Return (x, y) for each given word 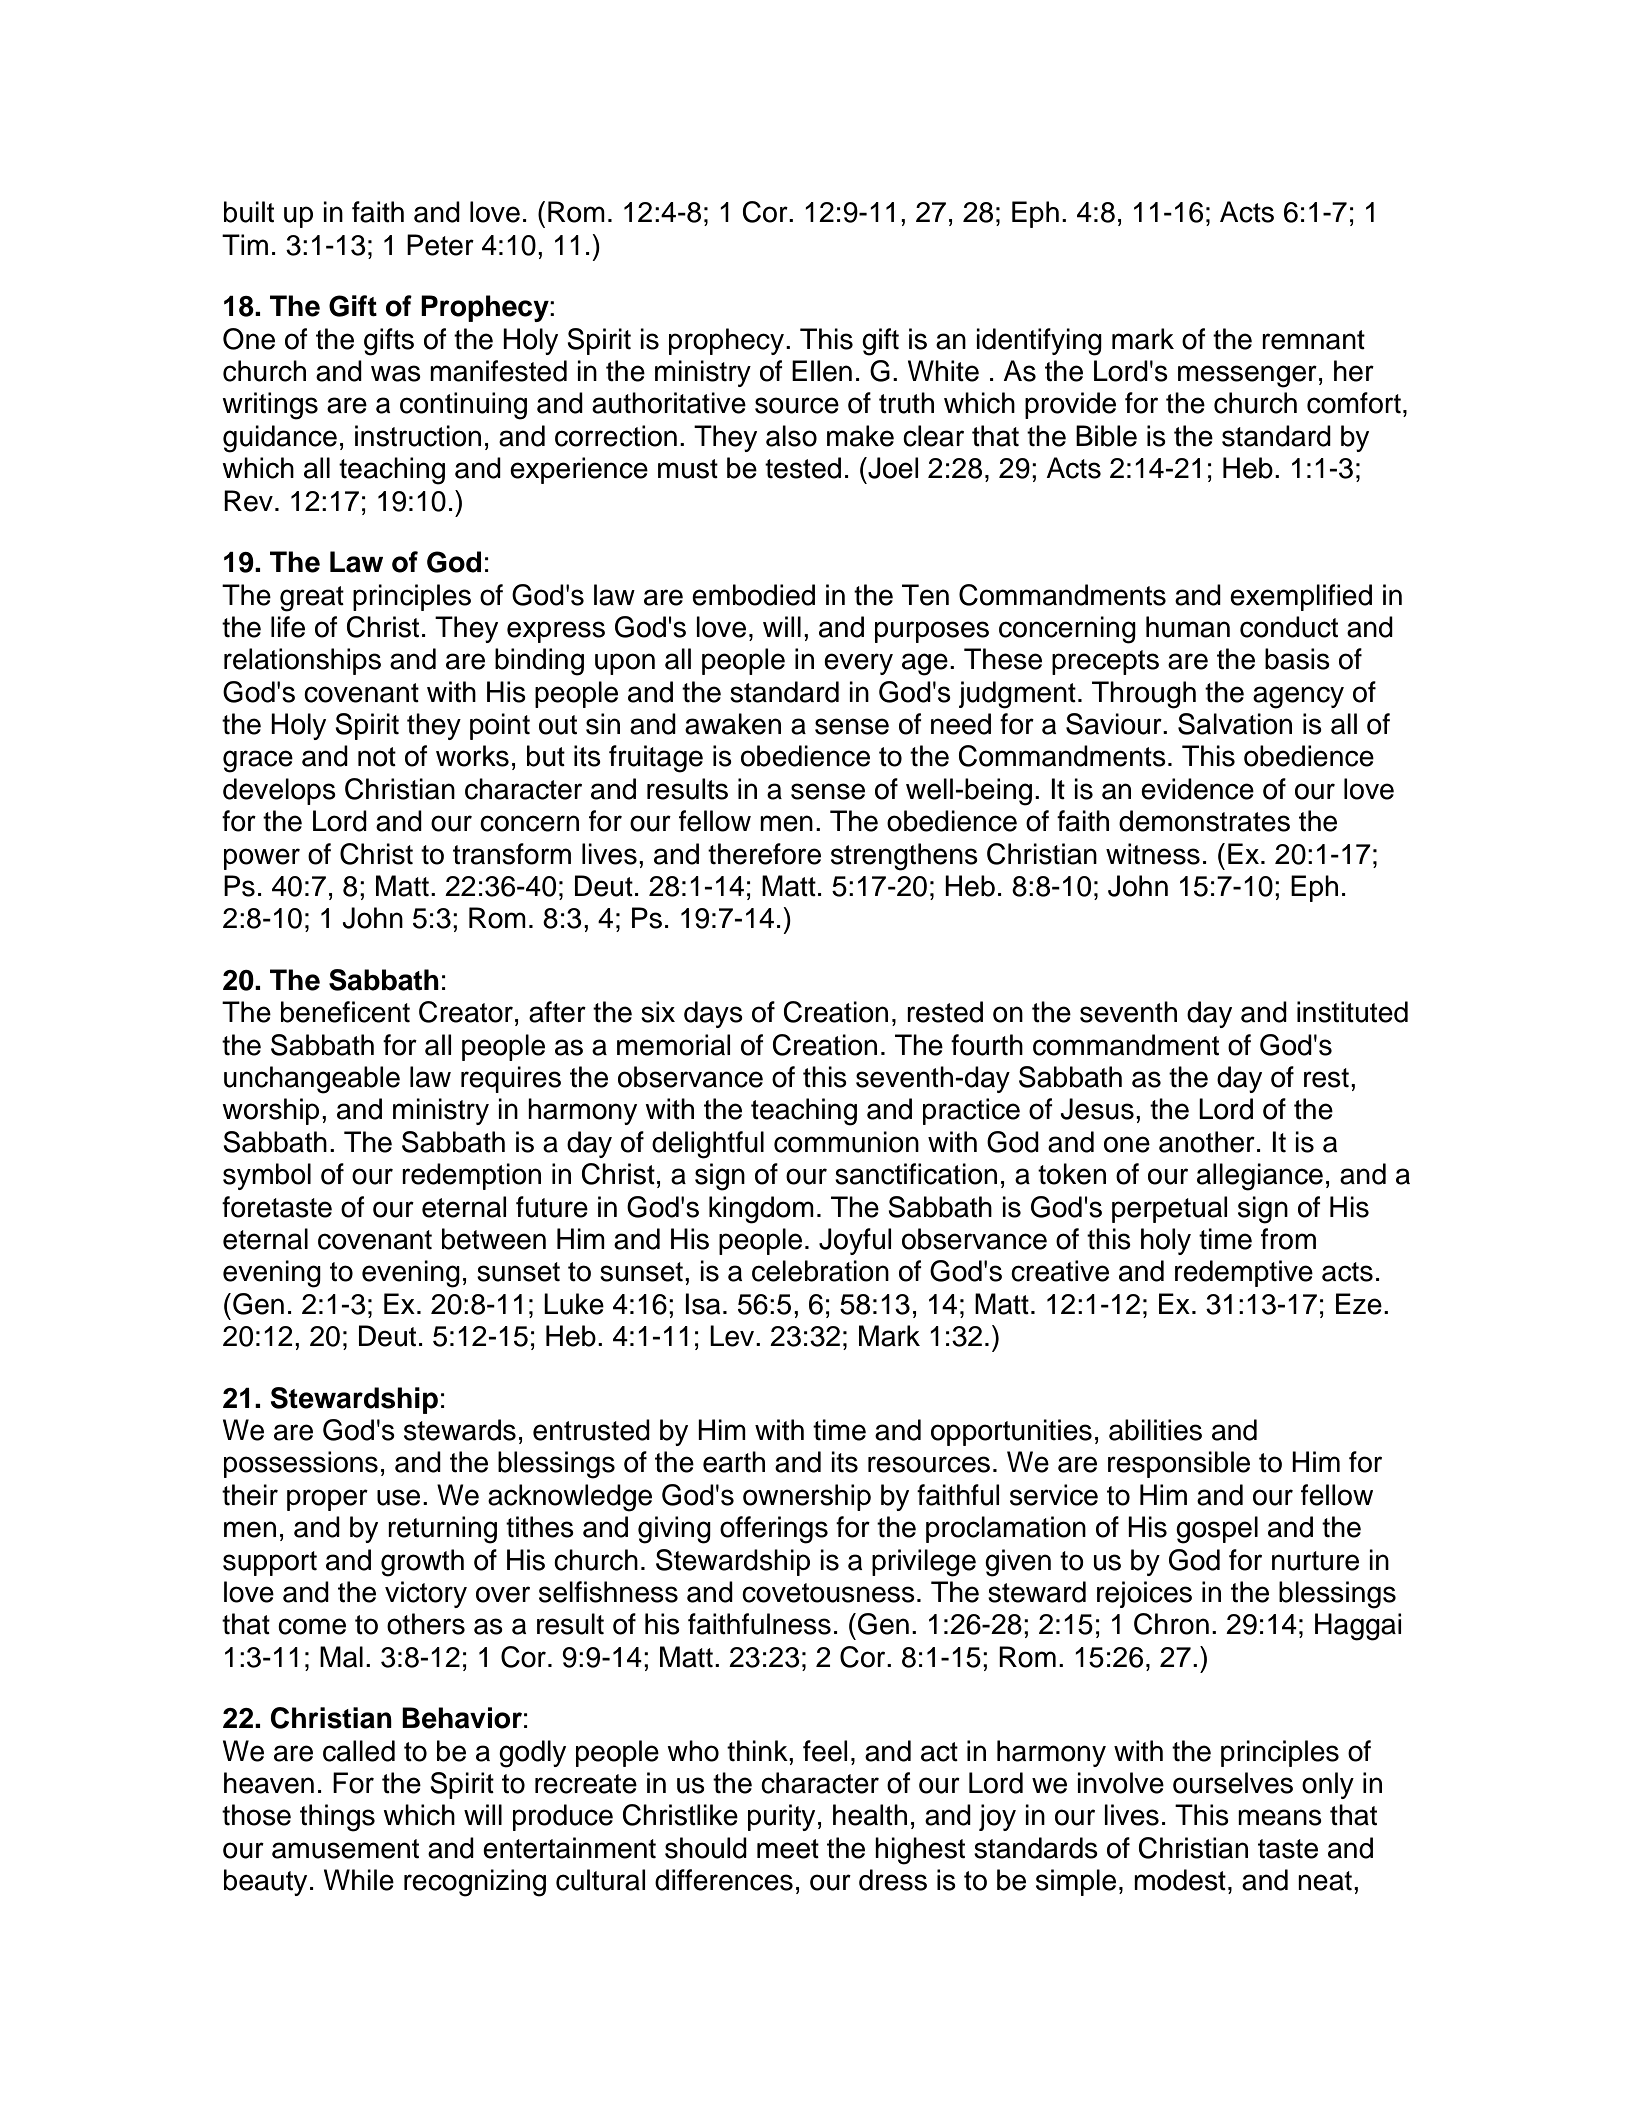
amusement (345, 1849)
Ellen (822, 371)
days (713, 1014)
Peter (440, 245)
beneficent (345, 1012)
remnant (1313, 340)
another (1207, 1142)
